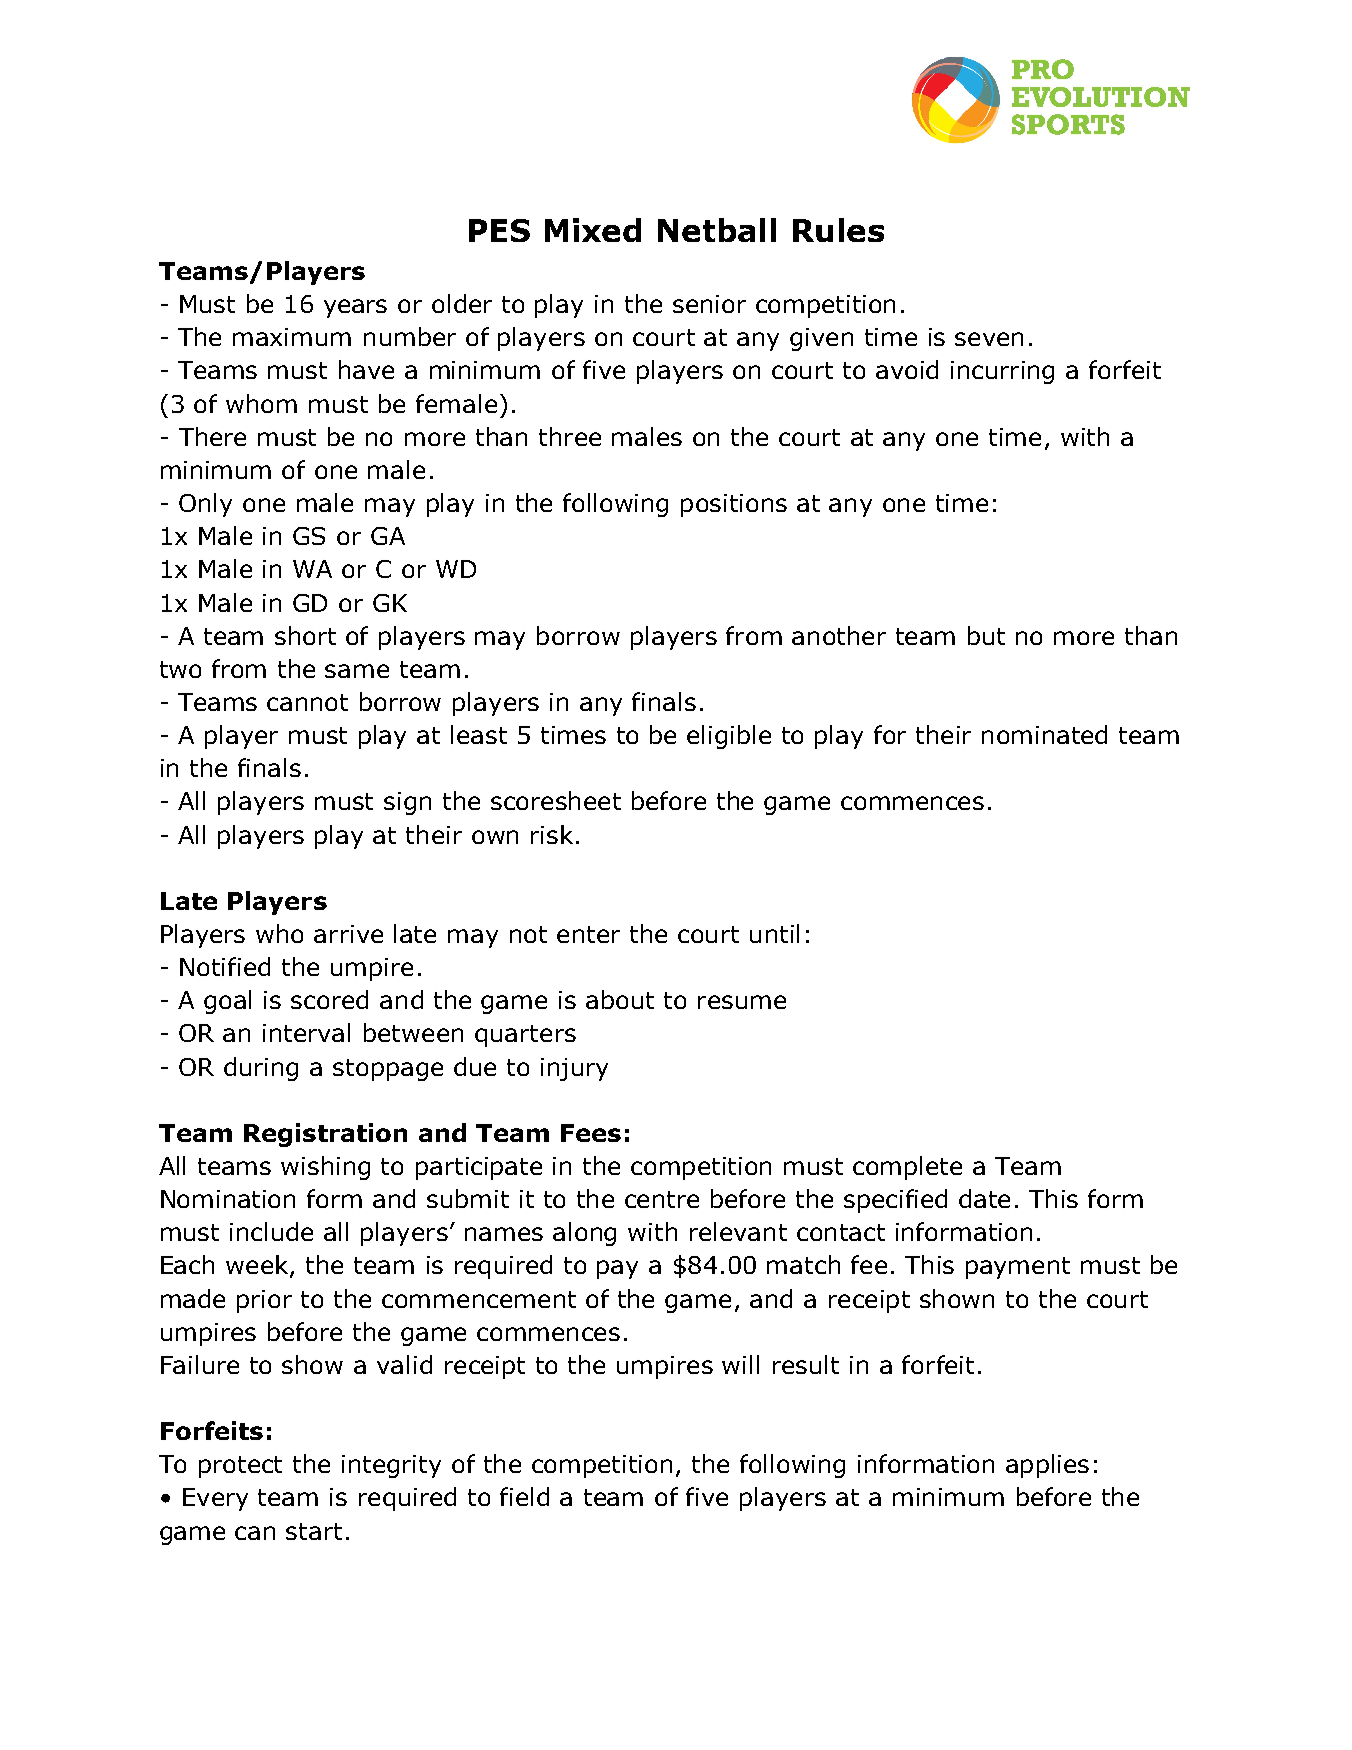  Describe the element at coordinates (240, 1467) in the page. I see `protect` at that location.
